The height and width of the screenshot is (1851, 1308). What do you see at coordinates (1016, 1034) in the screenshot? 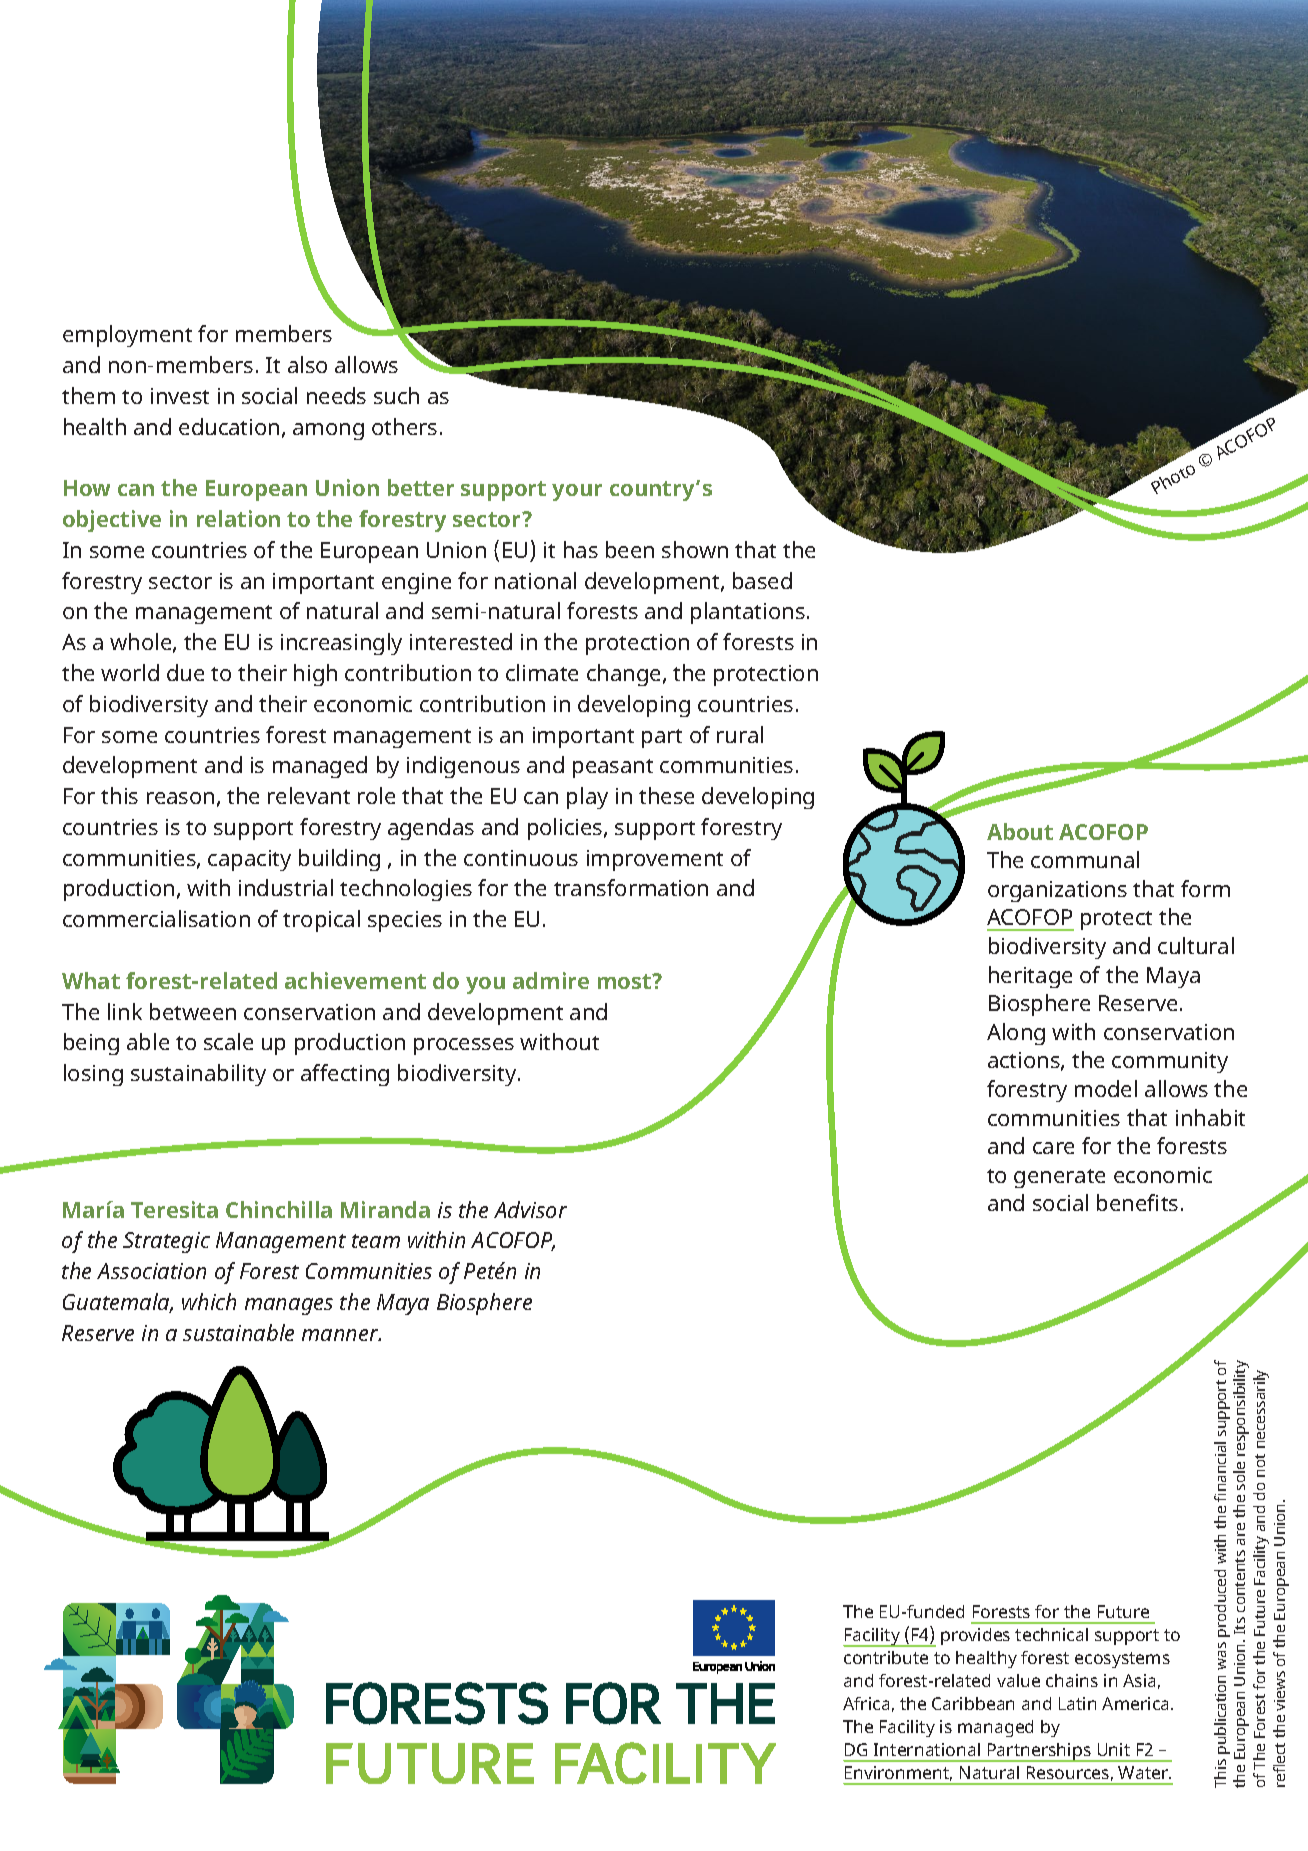
I see `Along` at bounding box center [1016, 1034].
